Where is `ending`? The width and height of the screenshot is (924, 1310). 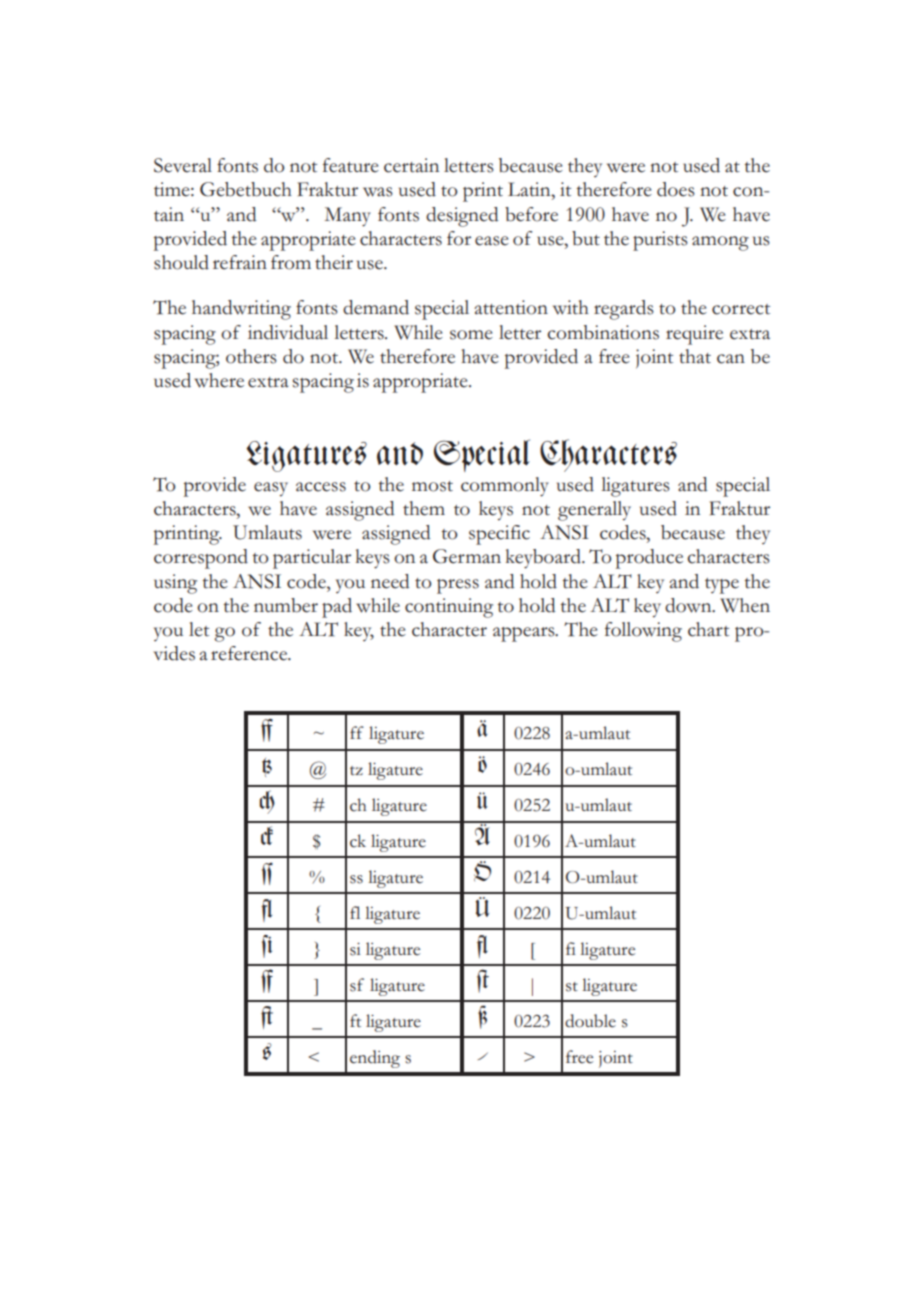
ending is located at coordinates (375, 1059).
